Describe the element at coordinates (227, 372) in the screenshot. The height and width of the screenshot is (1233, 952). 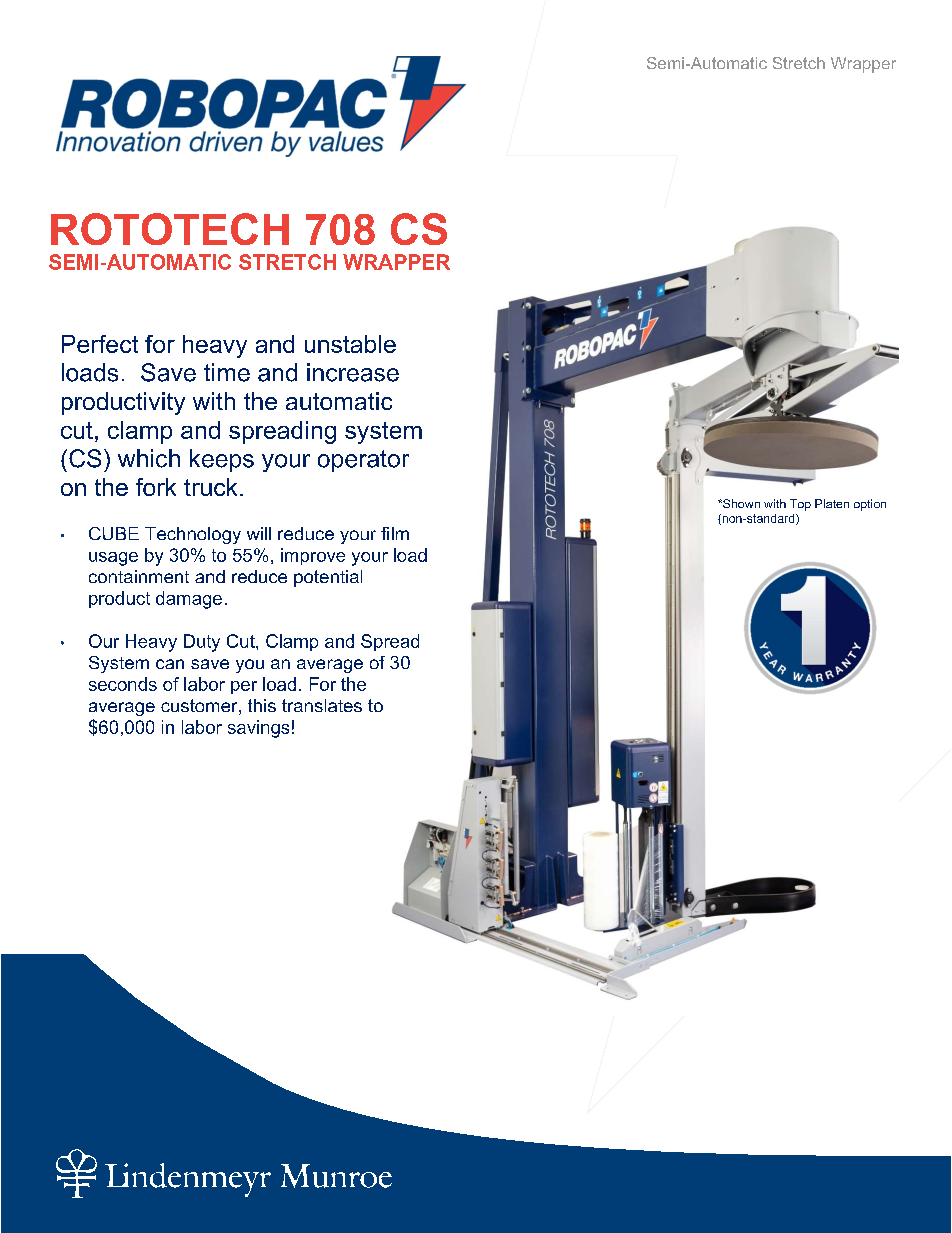
I see `time` at that location.
